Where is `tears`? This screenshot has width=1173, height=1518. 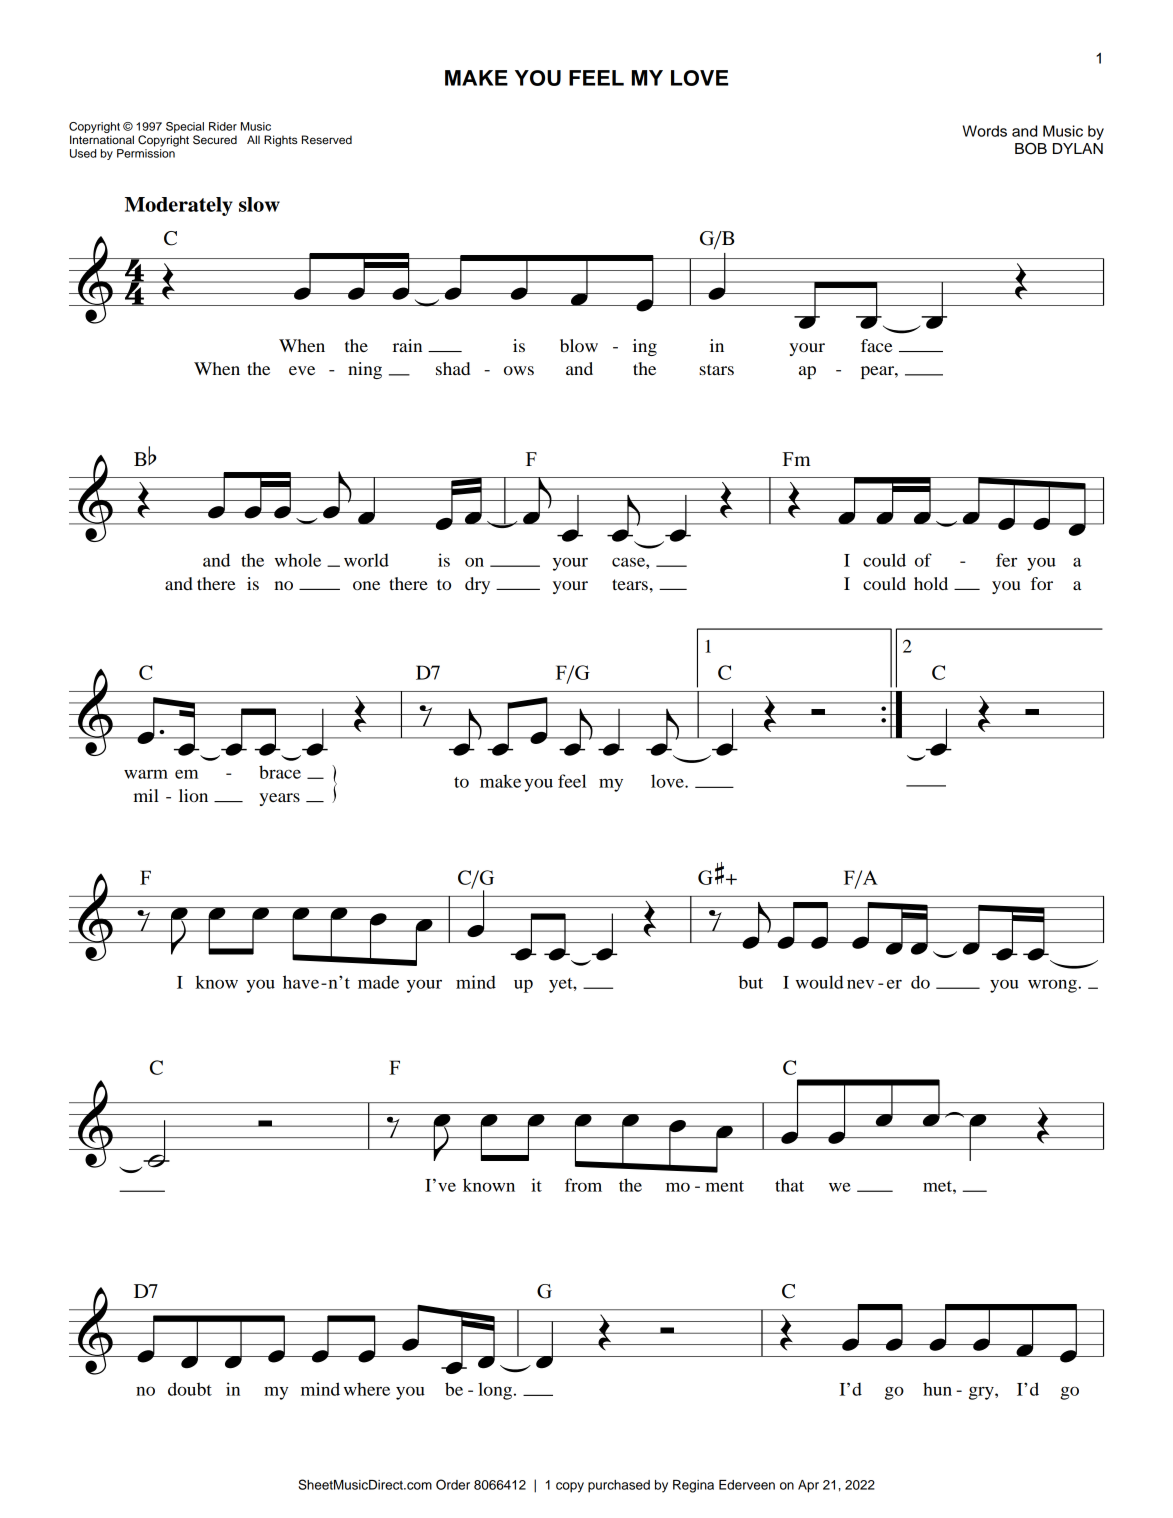
tears is located at coordinates (631, 584).
